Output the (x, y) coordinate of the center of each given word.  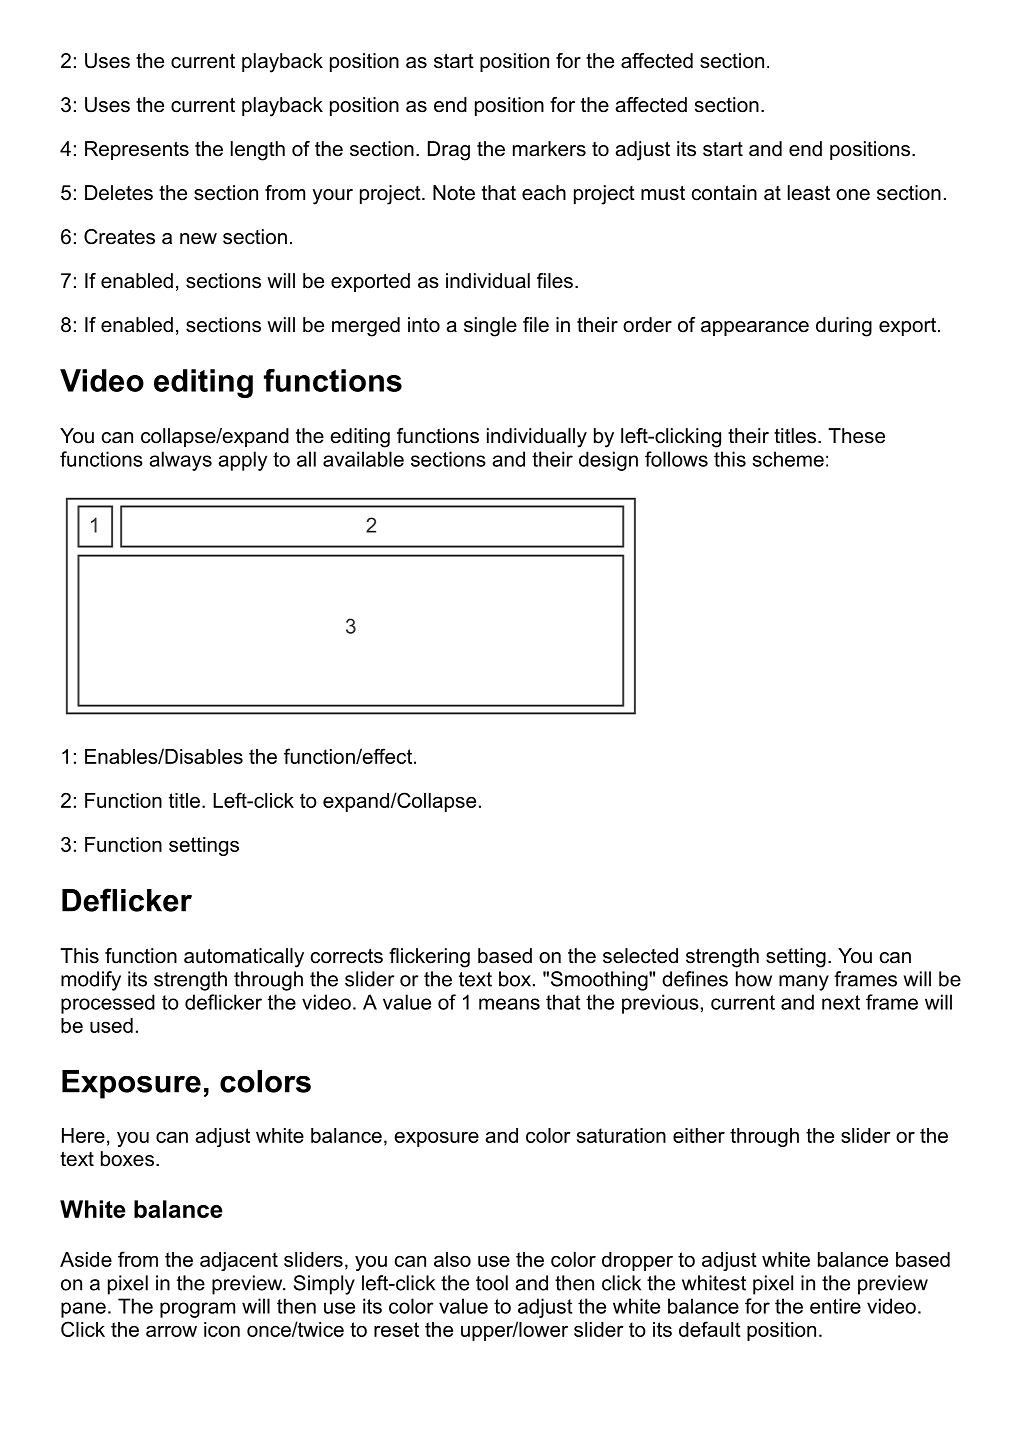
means (509, 1004)
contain (724, 193)
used (111, 1025)
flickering (429, 958)
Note (454, 193)
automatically (244, 958)
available (363, 459)
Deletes (119, 193)
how (754, 979)
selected (640, 956)
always (180, 461)
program (197, 1310)
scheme (788, 459)
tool (492, 1283)
